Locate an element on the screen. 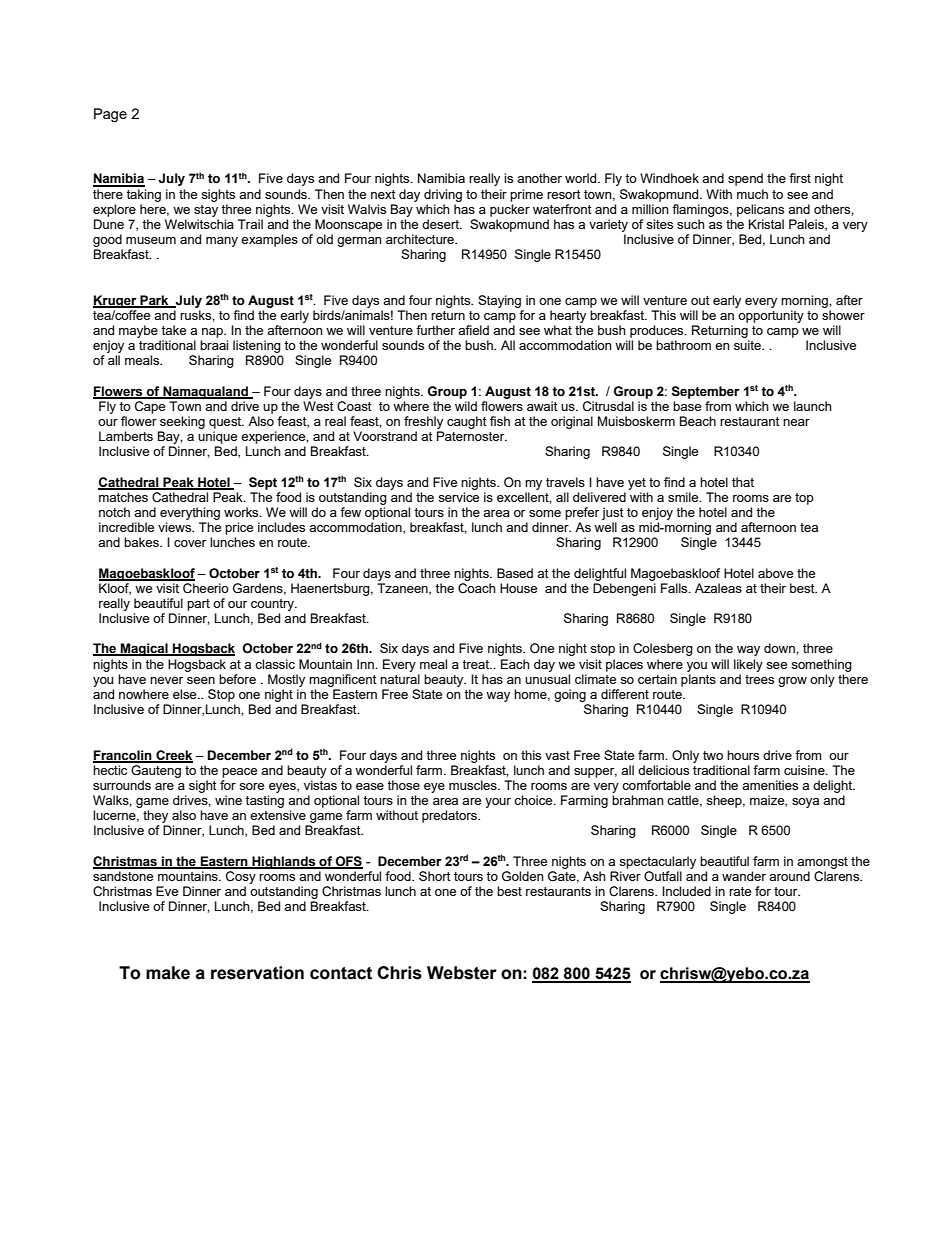 The image size is (952, 1233). Page is located at coordinates (110, 115).
